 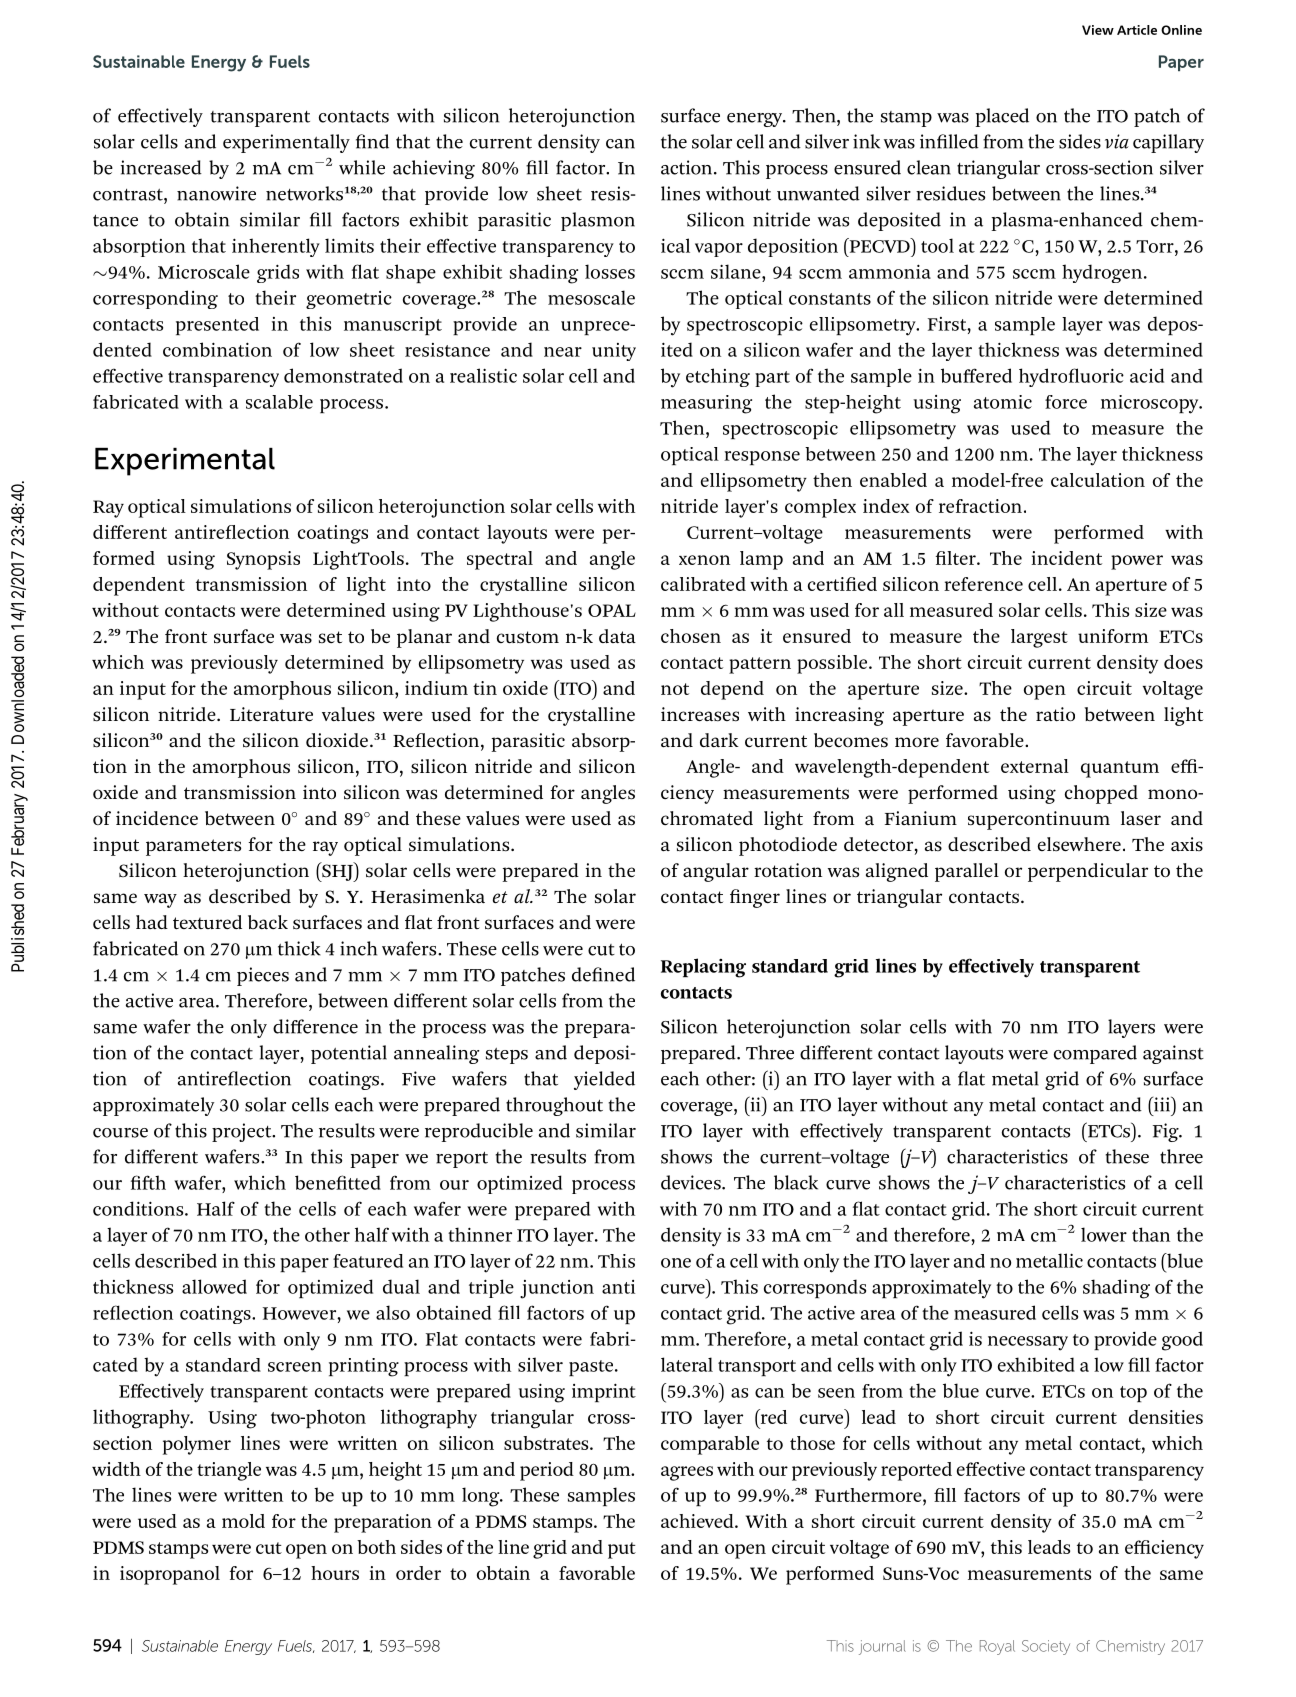 What do you see at coordinates (675, 689) in the page?
I see `not` at bounding box center [675, 689].
